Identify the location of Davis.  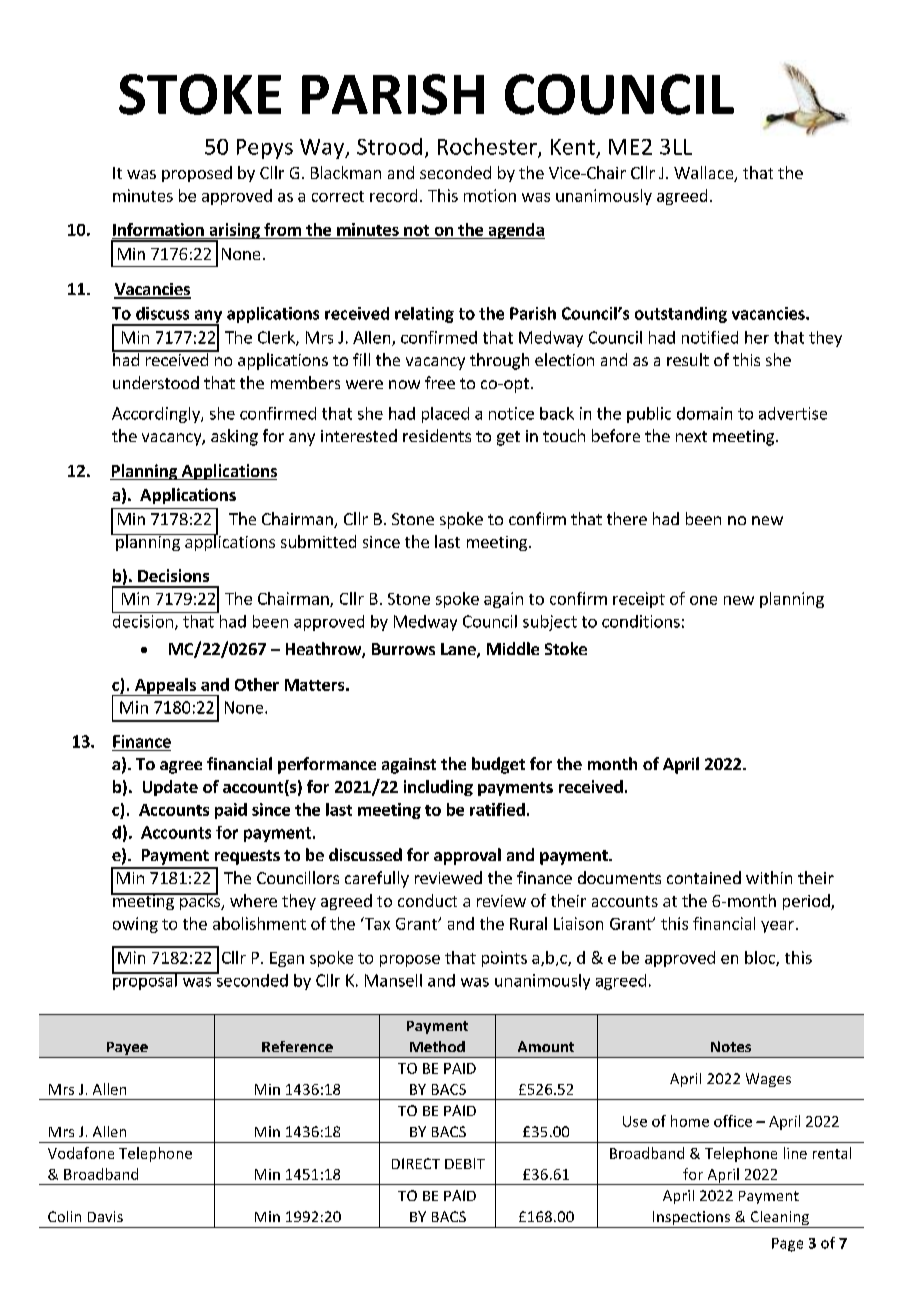
(105, 1216).
